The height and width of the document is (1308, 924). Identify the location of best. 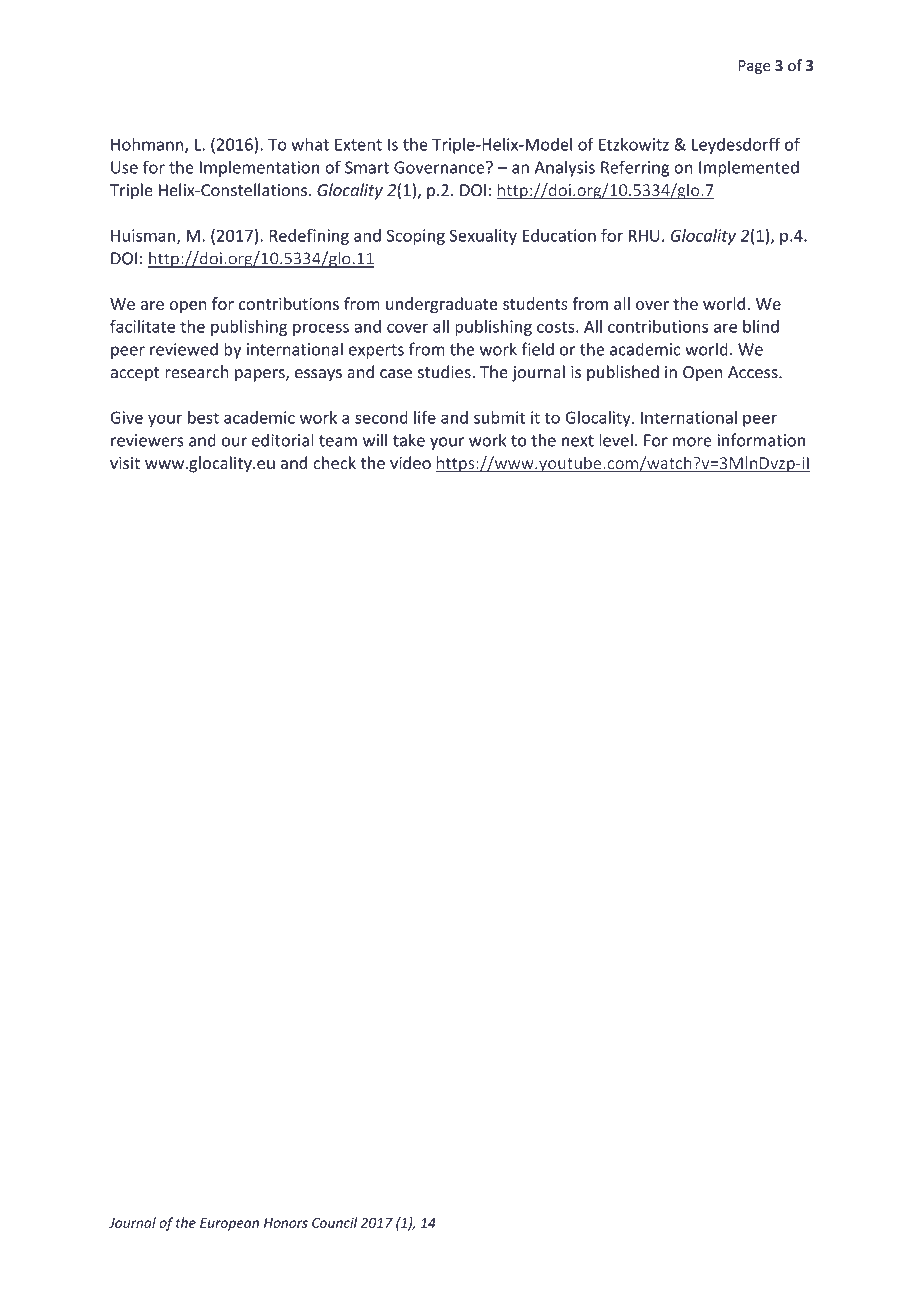
(203, 417).
